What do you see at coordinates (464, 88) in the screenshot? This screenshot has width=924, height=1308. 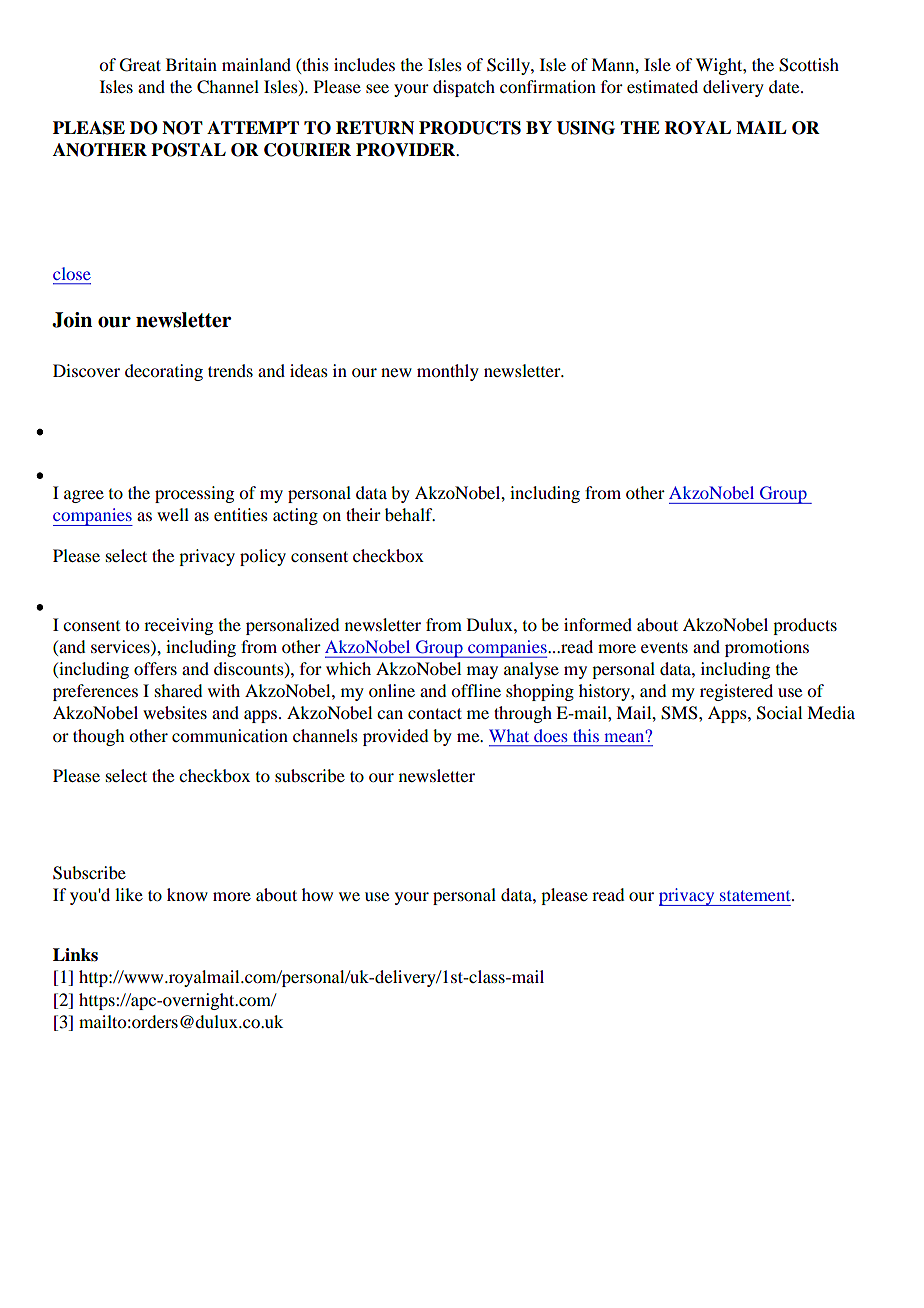 I see `dispatch` at bounding box center [464, 88].
